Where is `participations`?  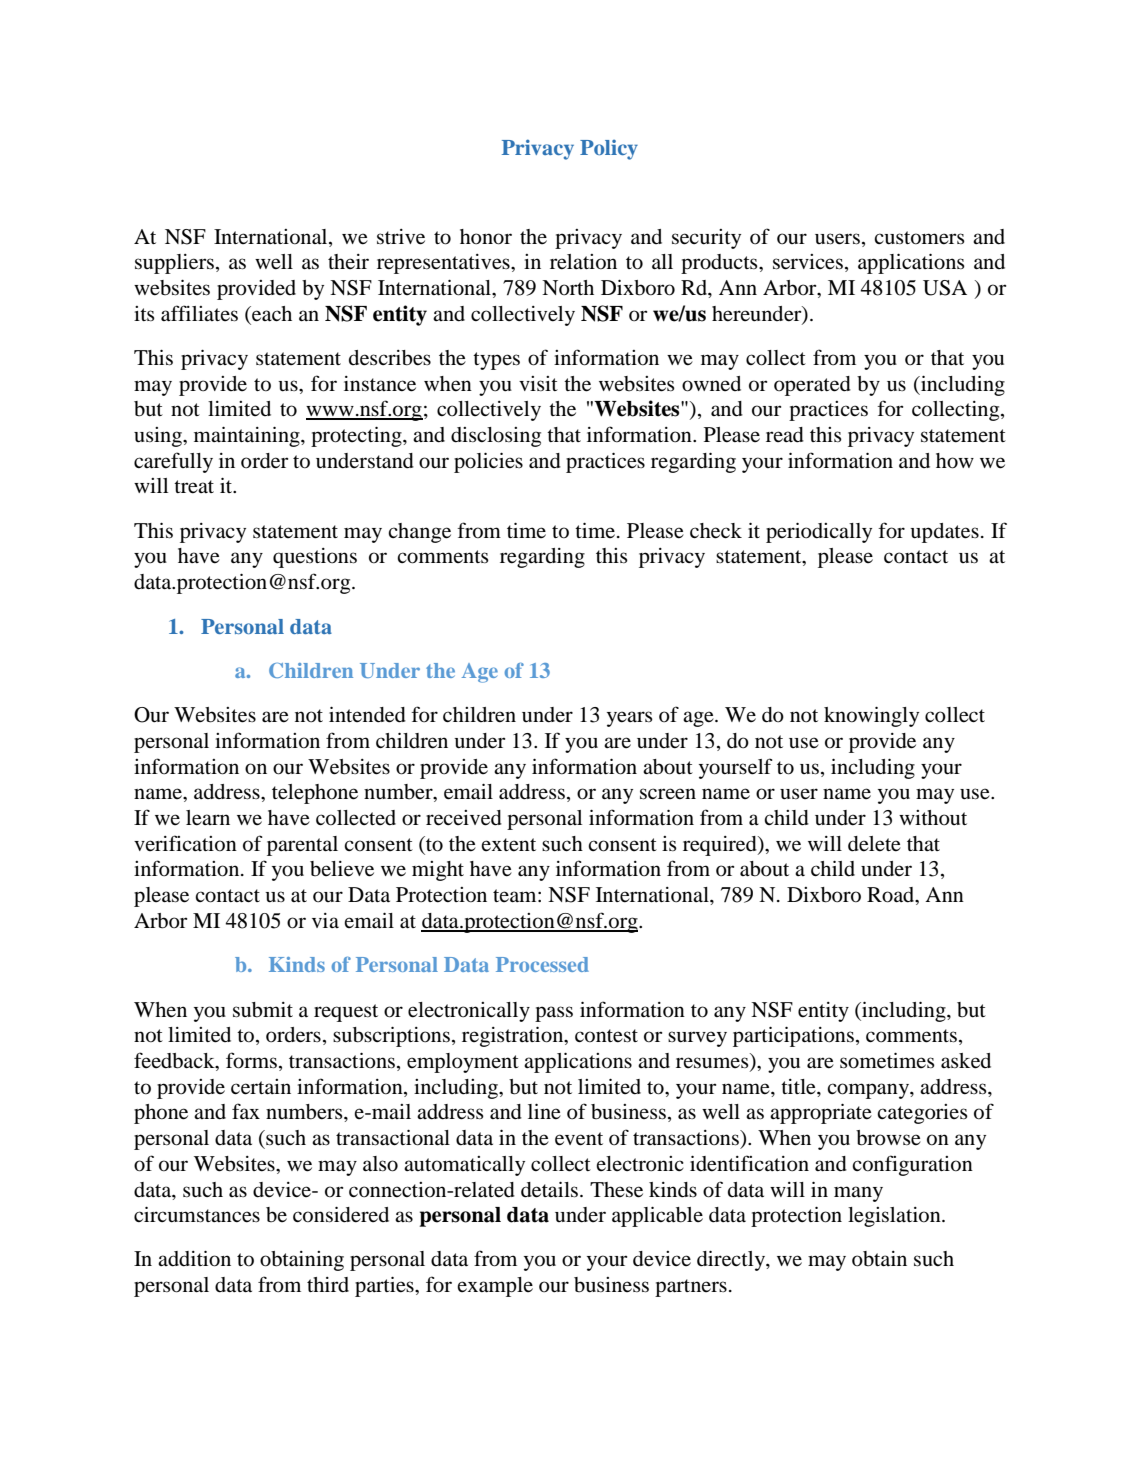
participations is located at coordinates (793, 1036).
